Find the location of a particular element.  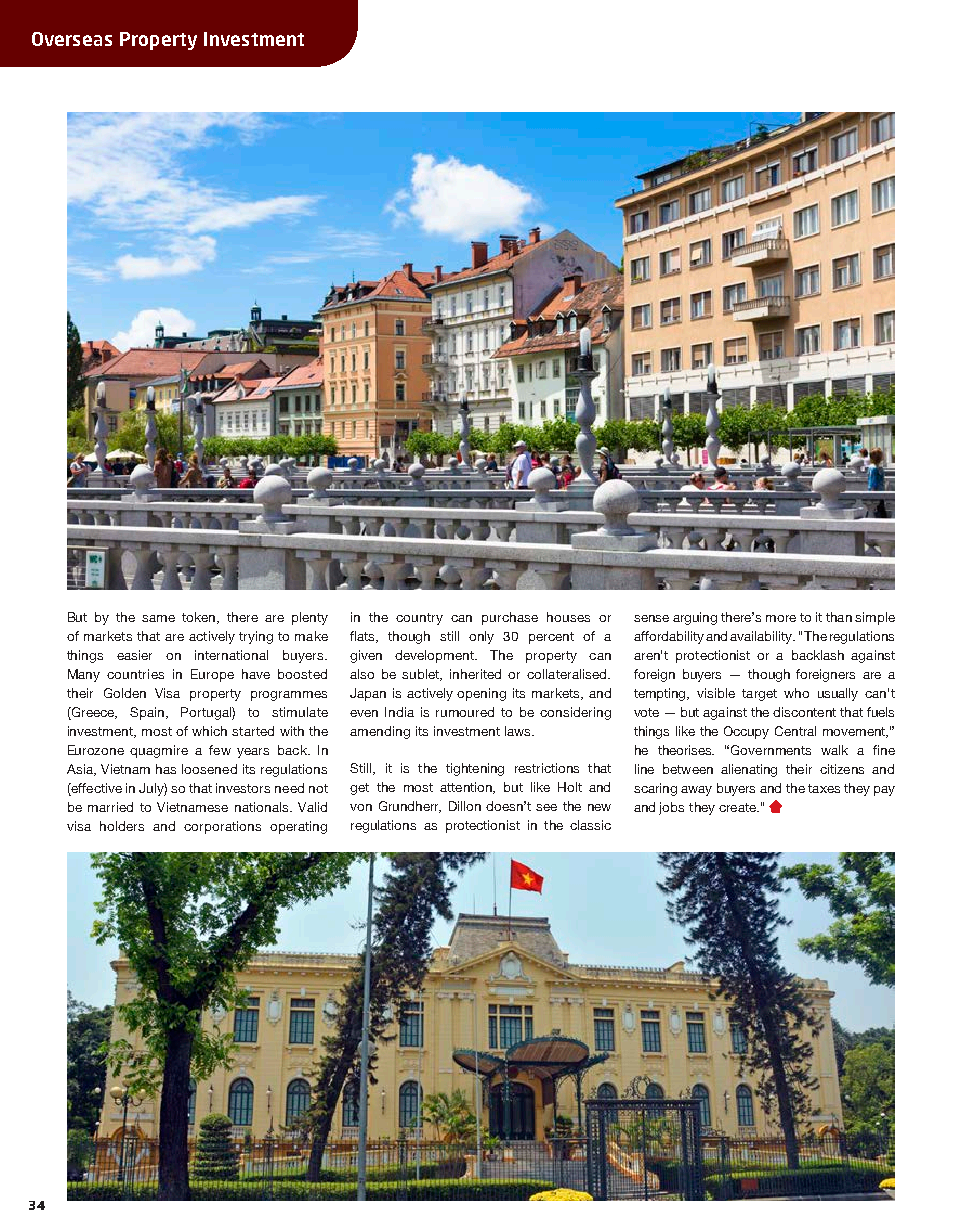

same is located at coordinates (158, 618).
